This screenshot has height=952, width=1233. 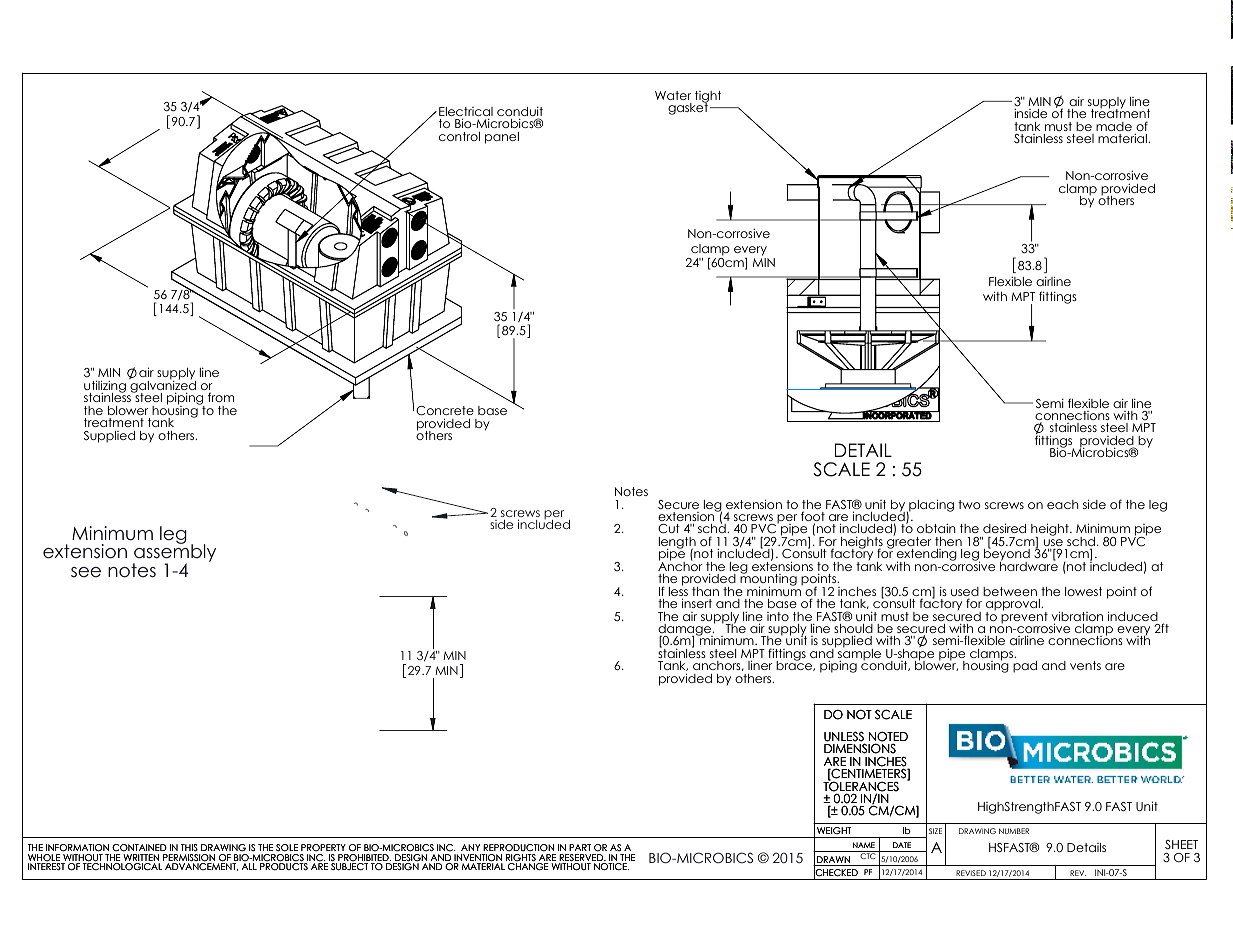 What do you see at coordinates (969, 504) in the screenshot?
I see `two` at bounding box center [969, 504].
